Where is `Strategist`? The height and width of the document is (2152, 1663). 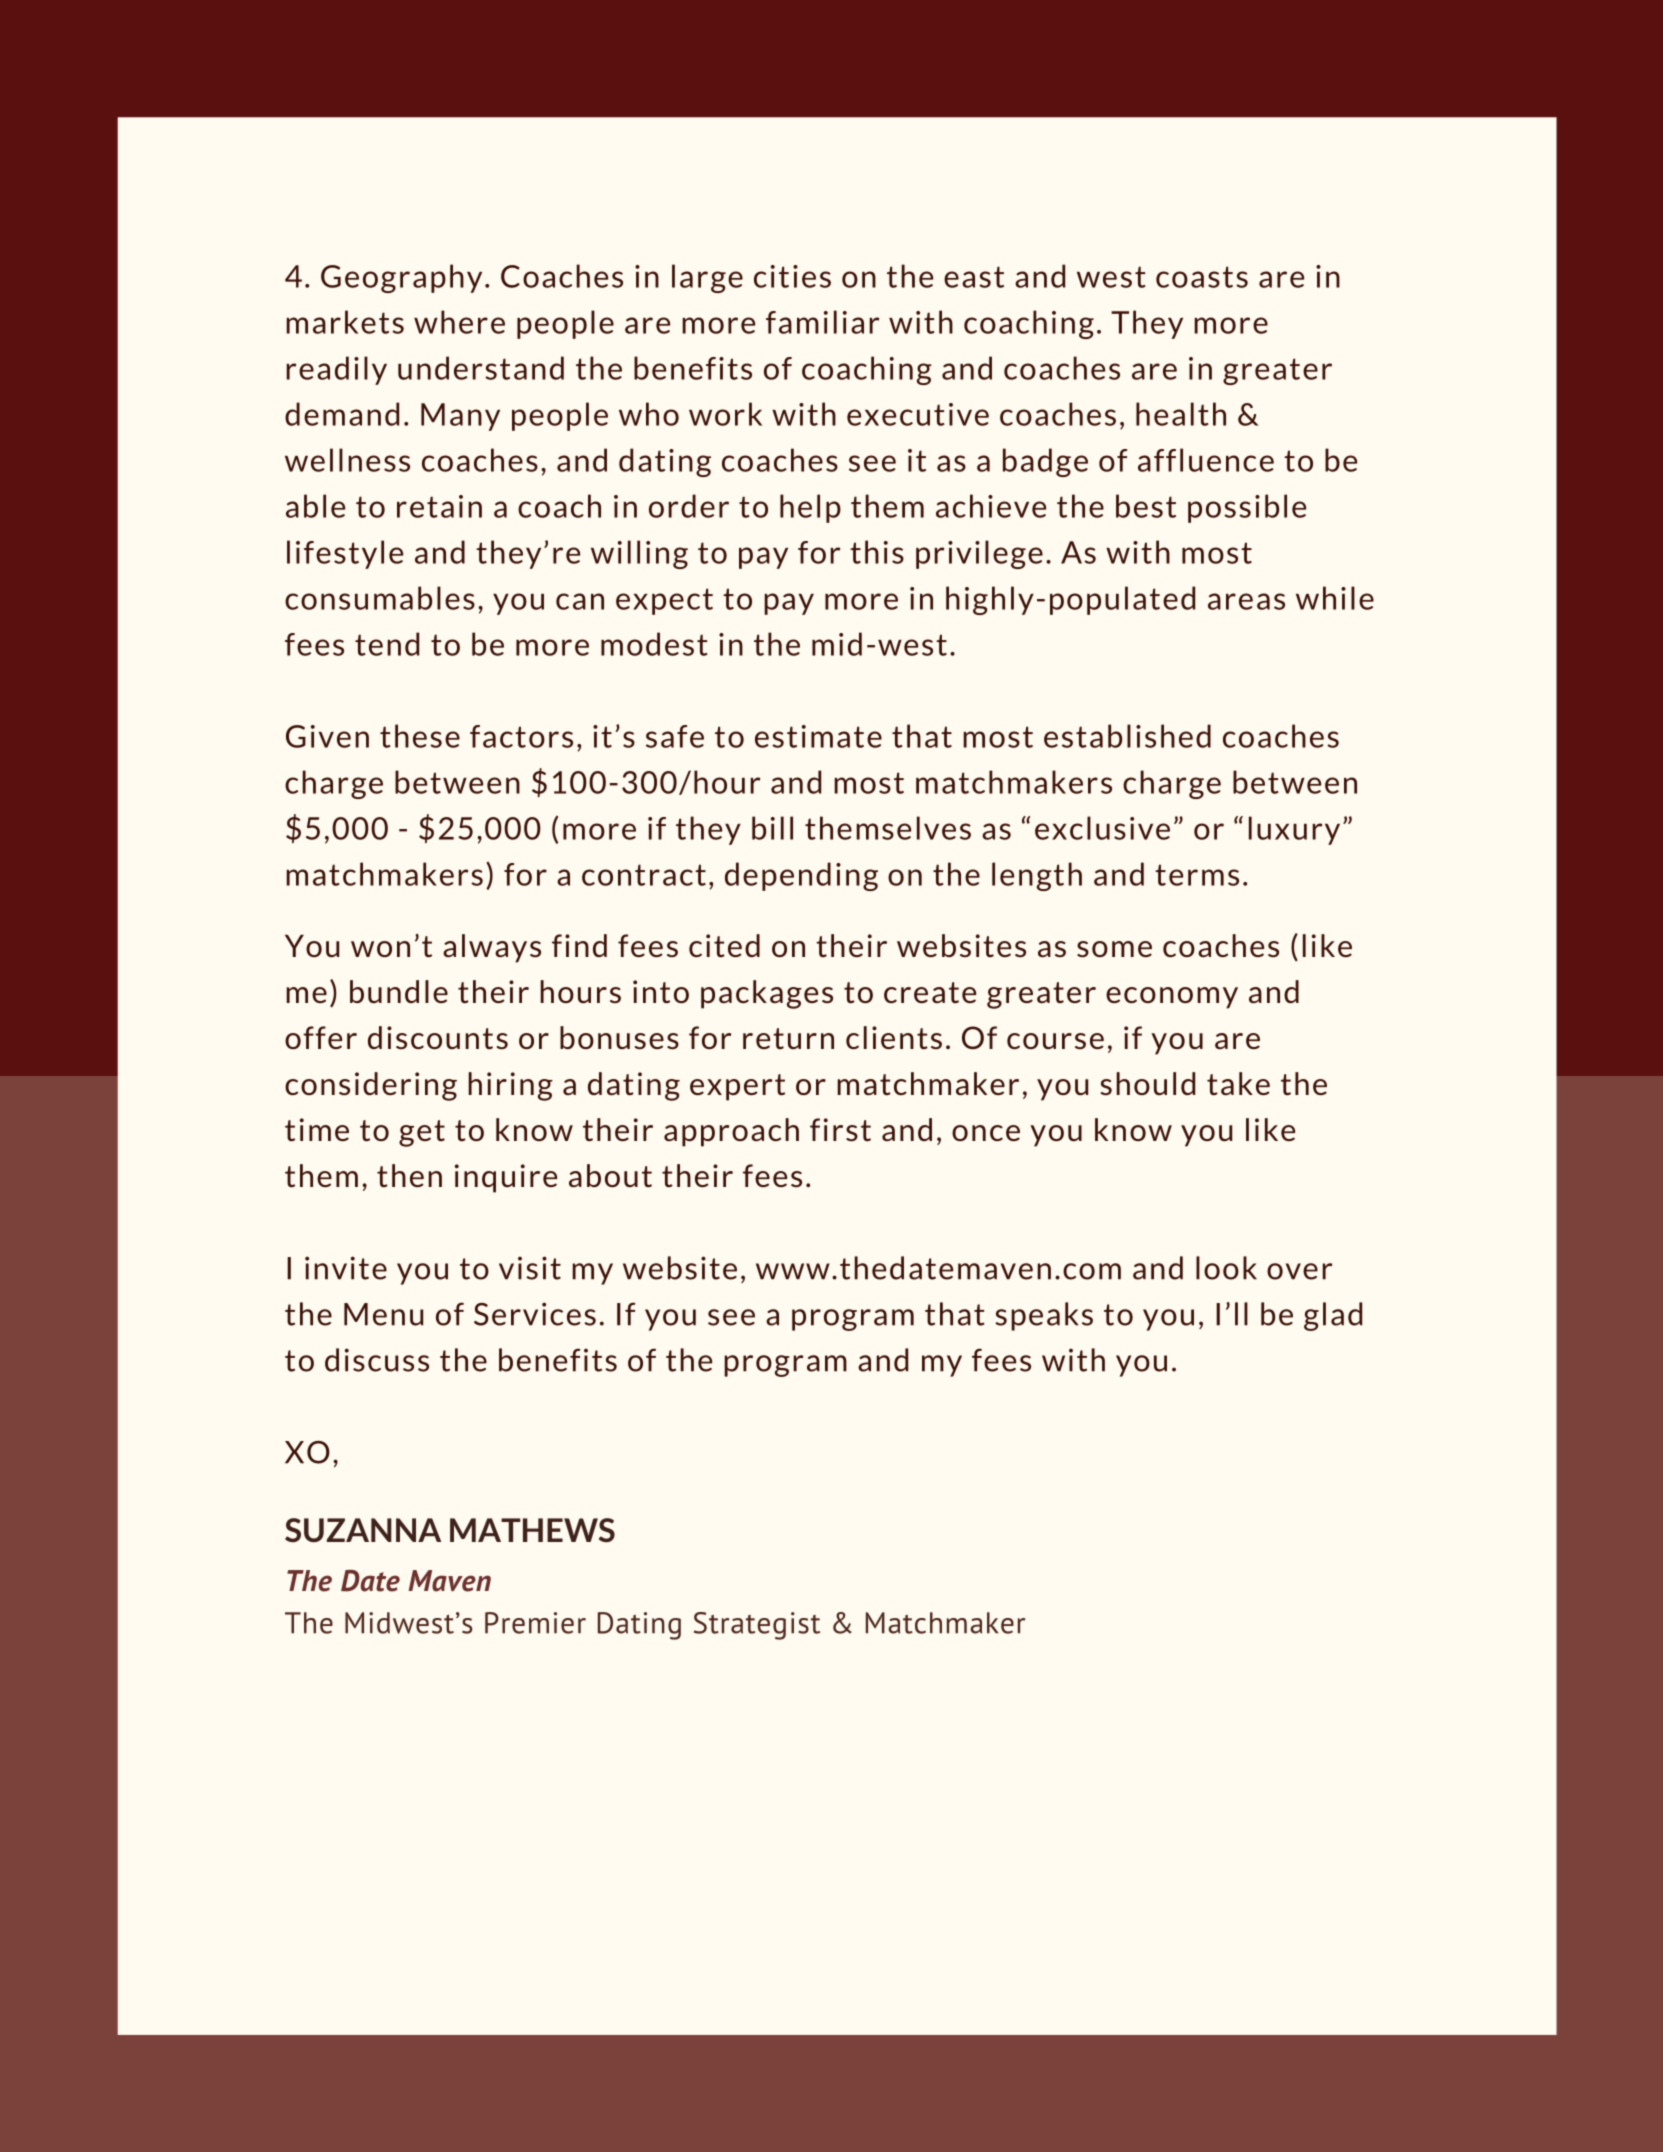 Strategist is located at coordinates (757, 1626).
